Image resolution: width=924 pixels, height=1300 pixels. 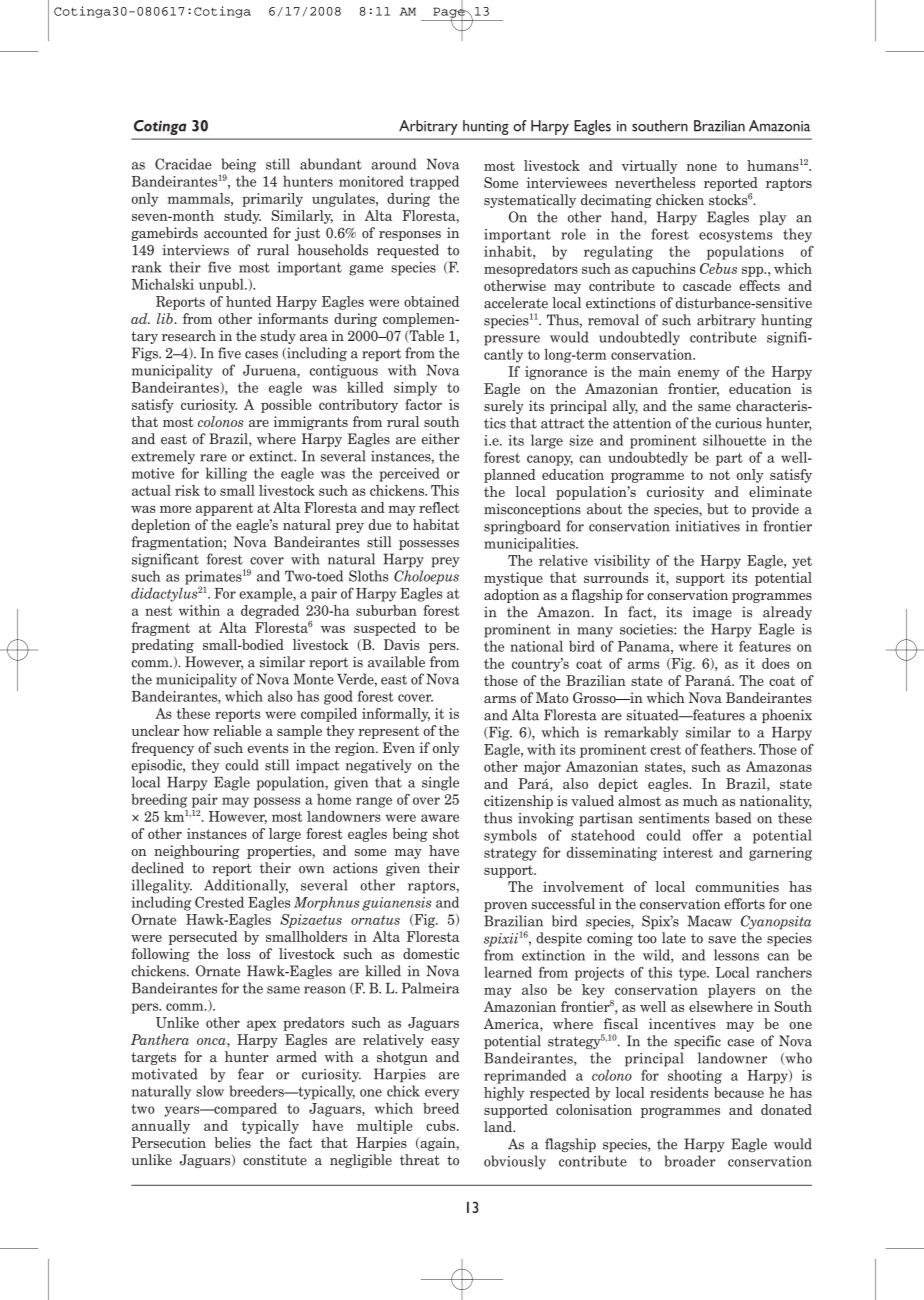 What do you see at coordinates (440, 783) in the screenshot?
I see `single` at bounding box center [440, 783].
